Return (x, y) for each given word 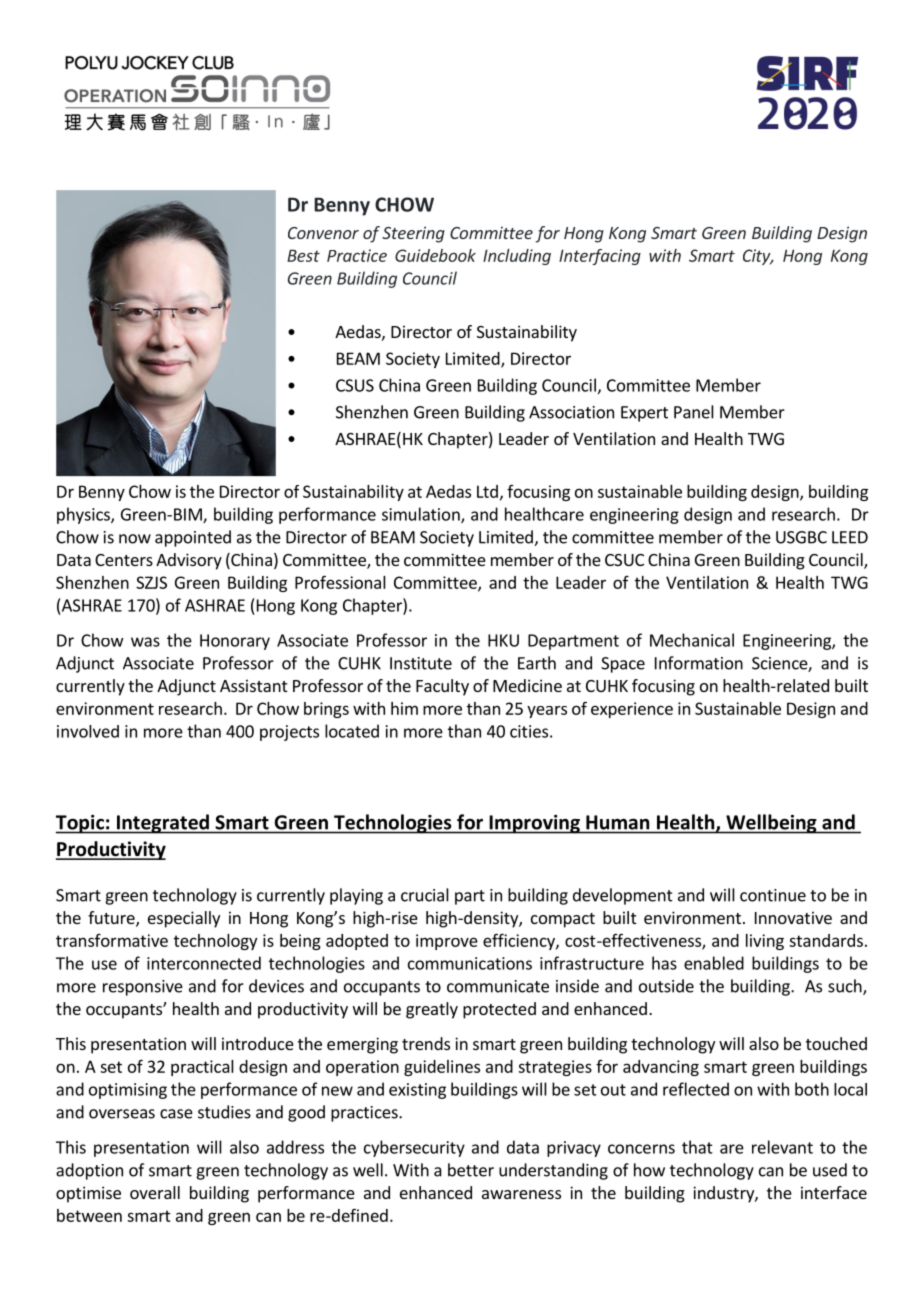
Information (699, 663)
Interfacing (600, 257)
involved (88, 731)
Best (303, 255)
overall (155, 1192)
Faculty (442, 687)
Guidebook (435, 255)
